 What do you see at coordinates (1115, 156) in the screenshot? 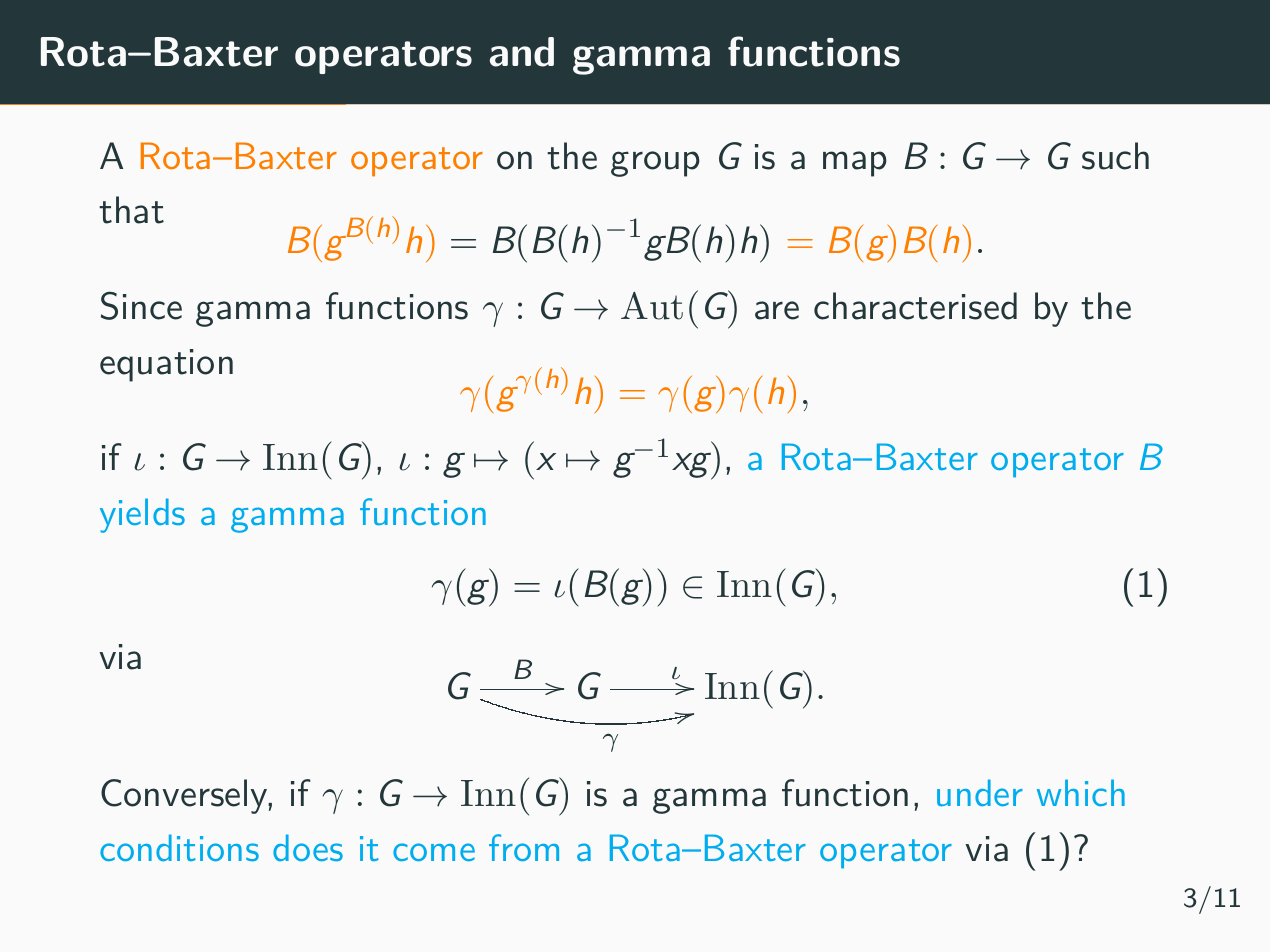
I see `such` at bounding box center [1115, 156].
